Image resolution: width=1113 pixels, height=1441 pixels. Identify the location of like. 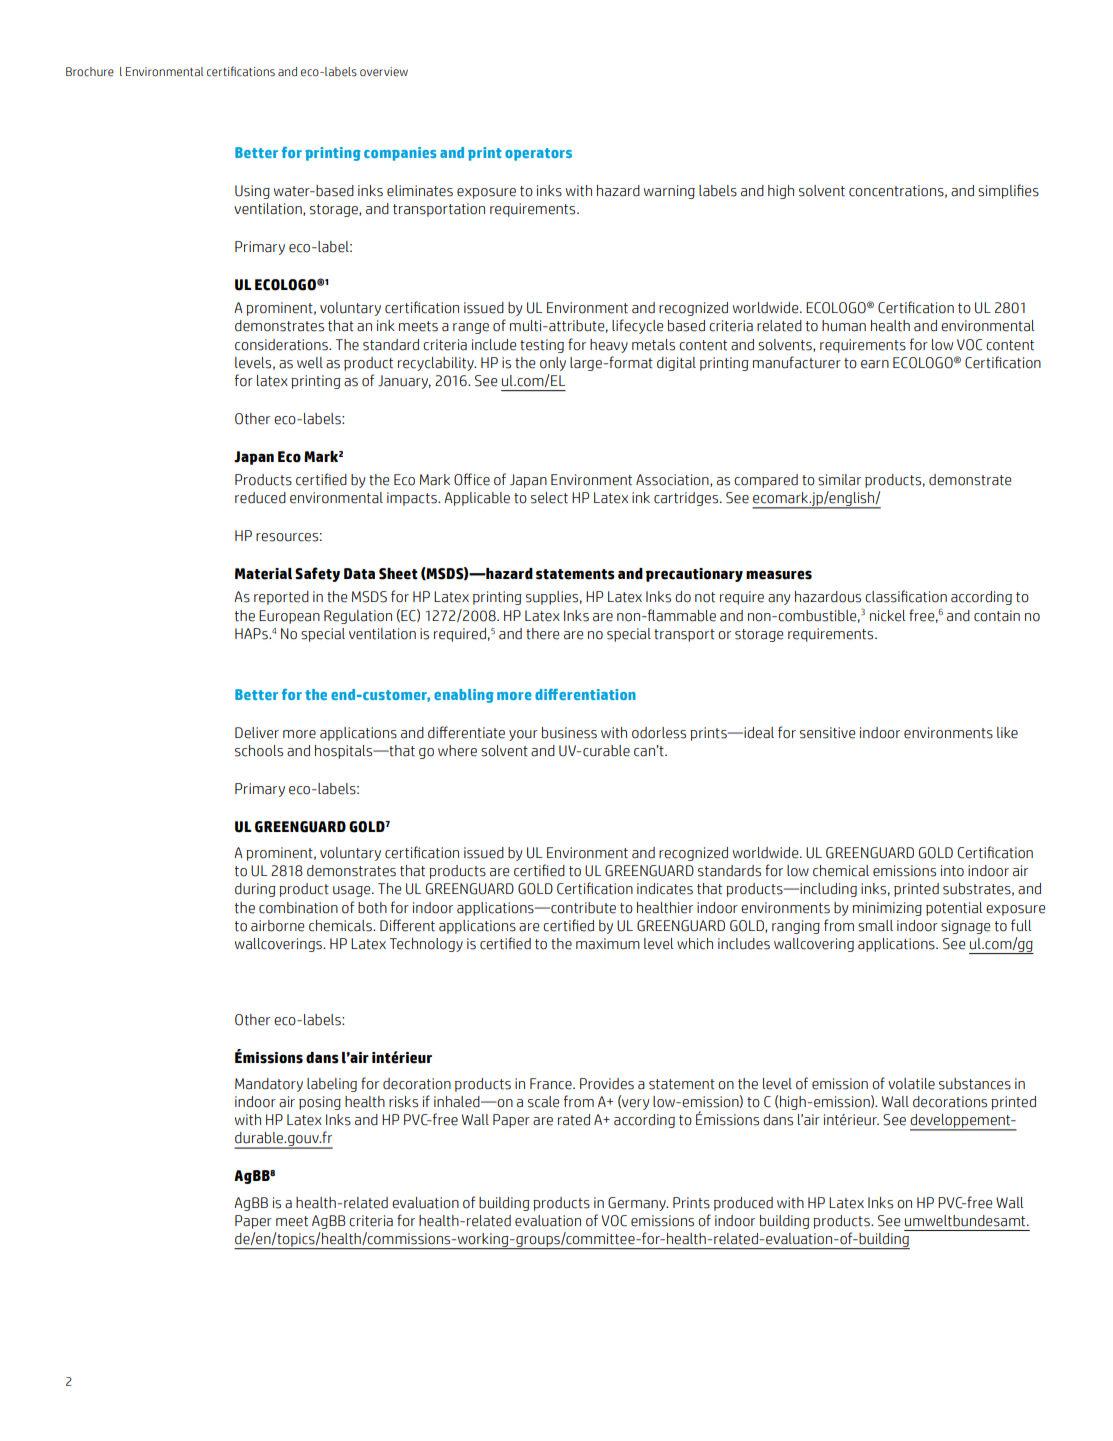
(1007, 733).
